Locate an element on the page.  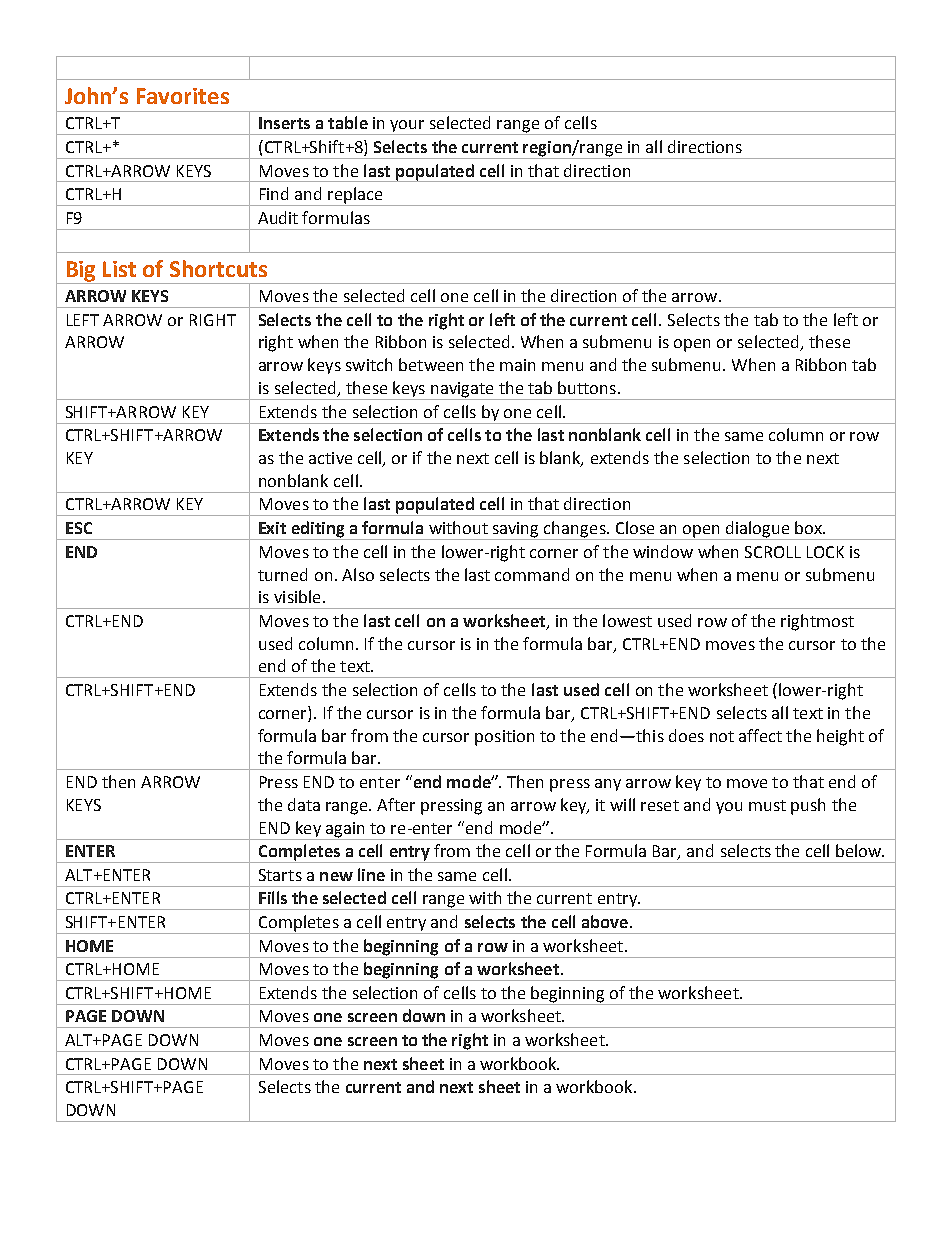
table is located at coordinates (348, 122).
